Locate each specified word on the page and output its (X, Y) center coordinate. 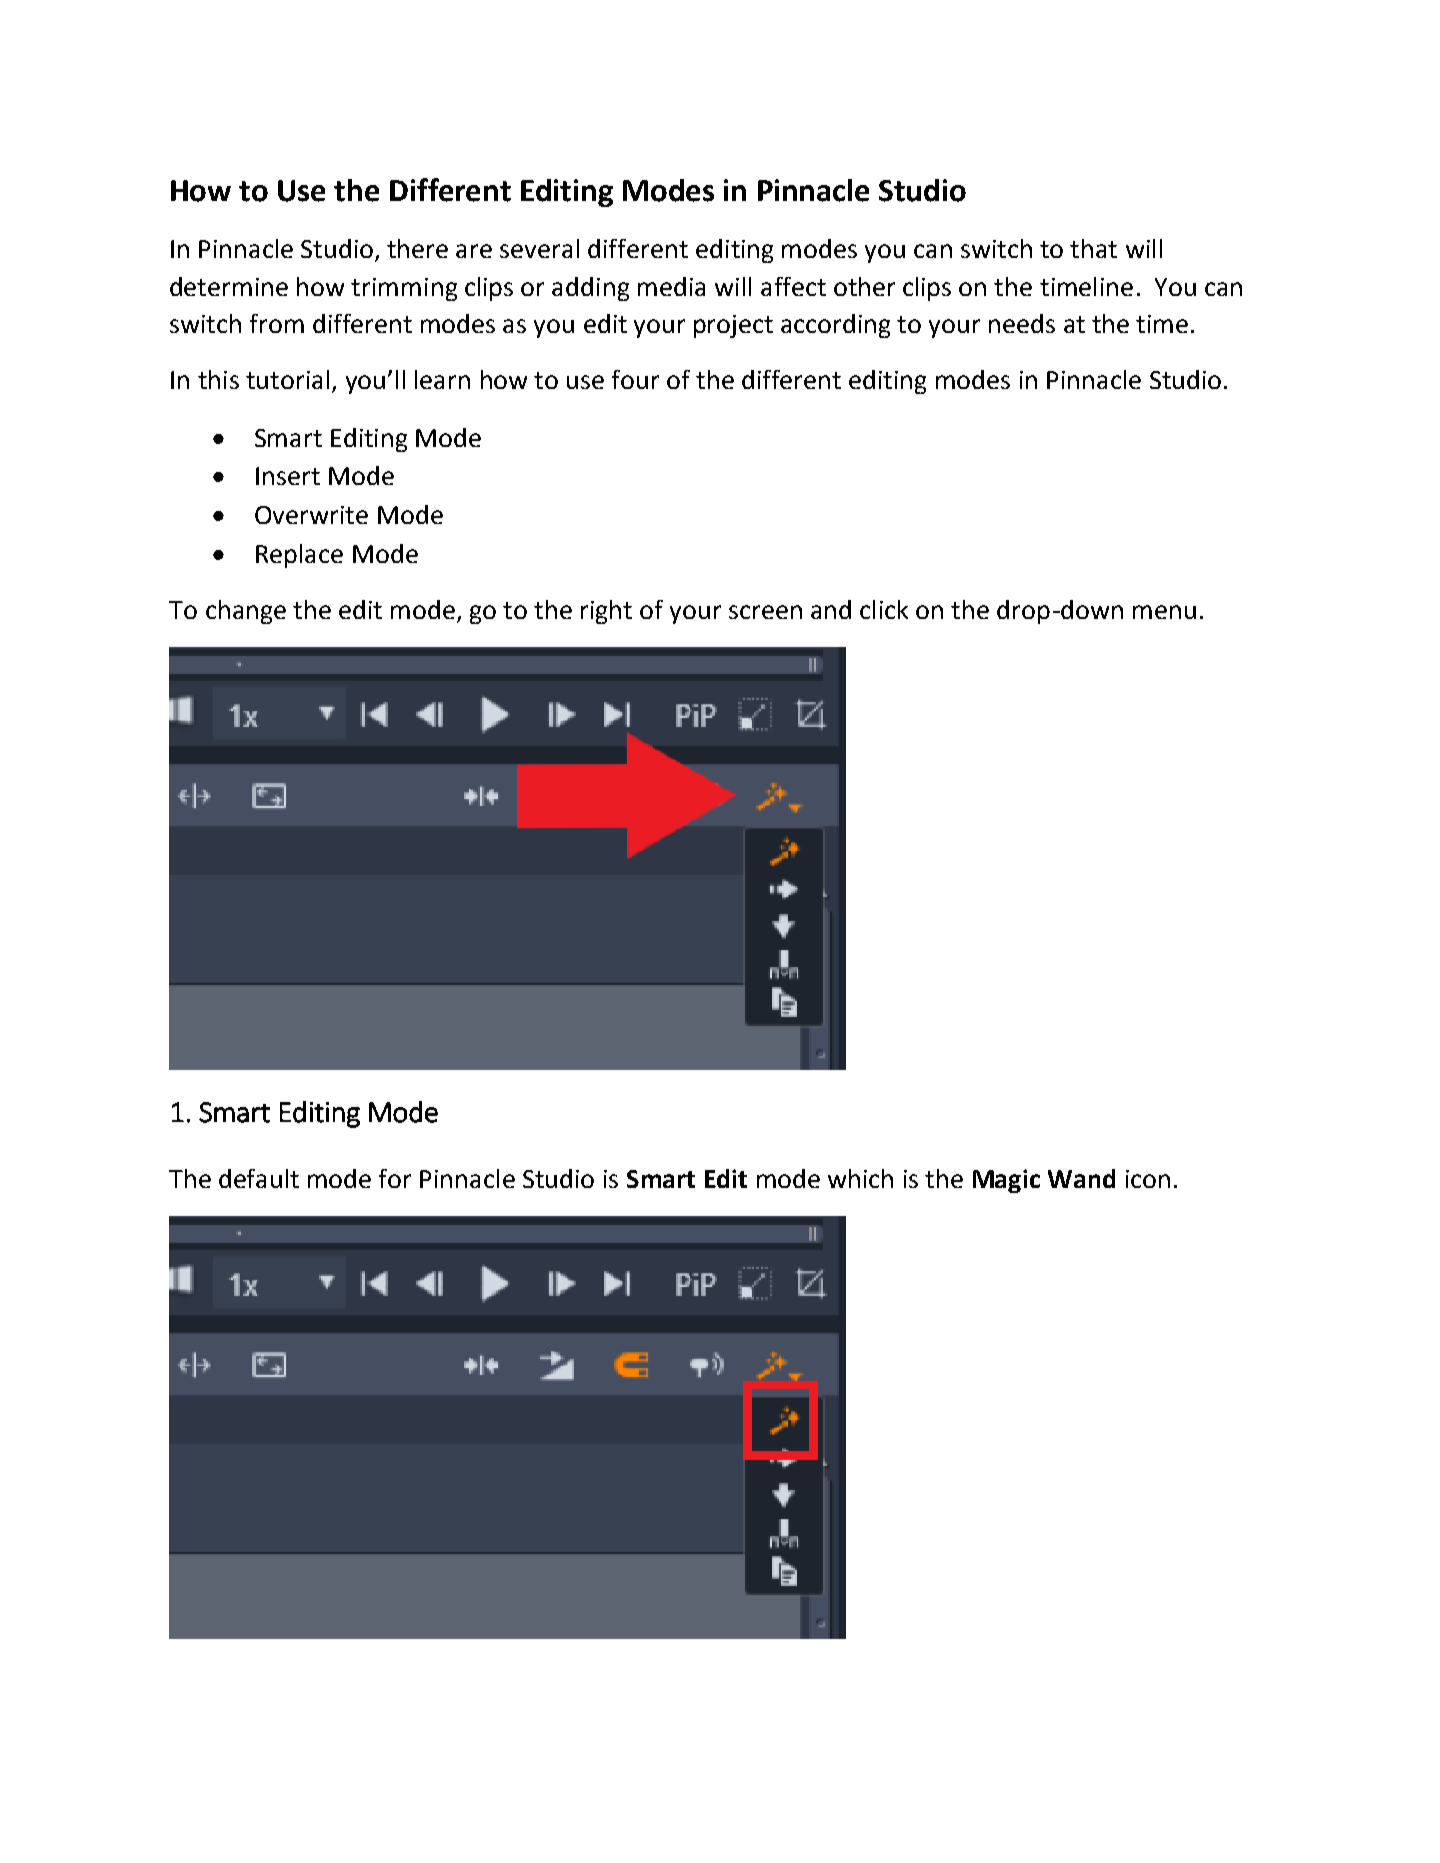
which (860, 1178)
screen (765, 612)
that (1093, 248)
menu (1164, 612)
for (395, 1178)
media (671, 286)
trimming (404, 289)
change (246, 612)
